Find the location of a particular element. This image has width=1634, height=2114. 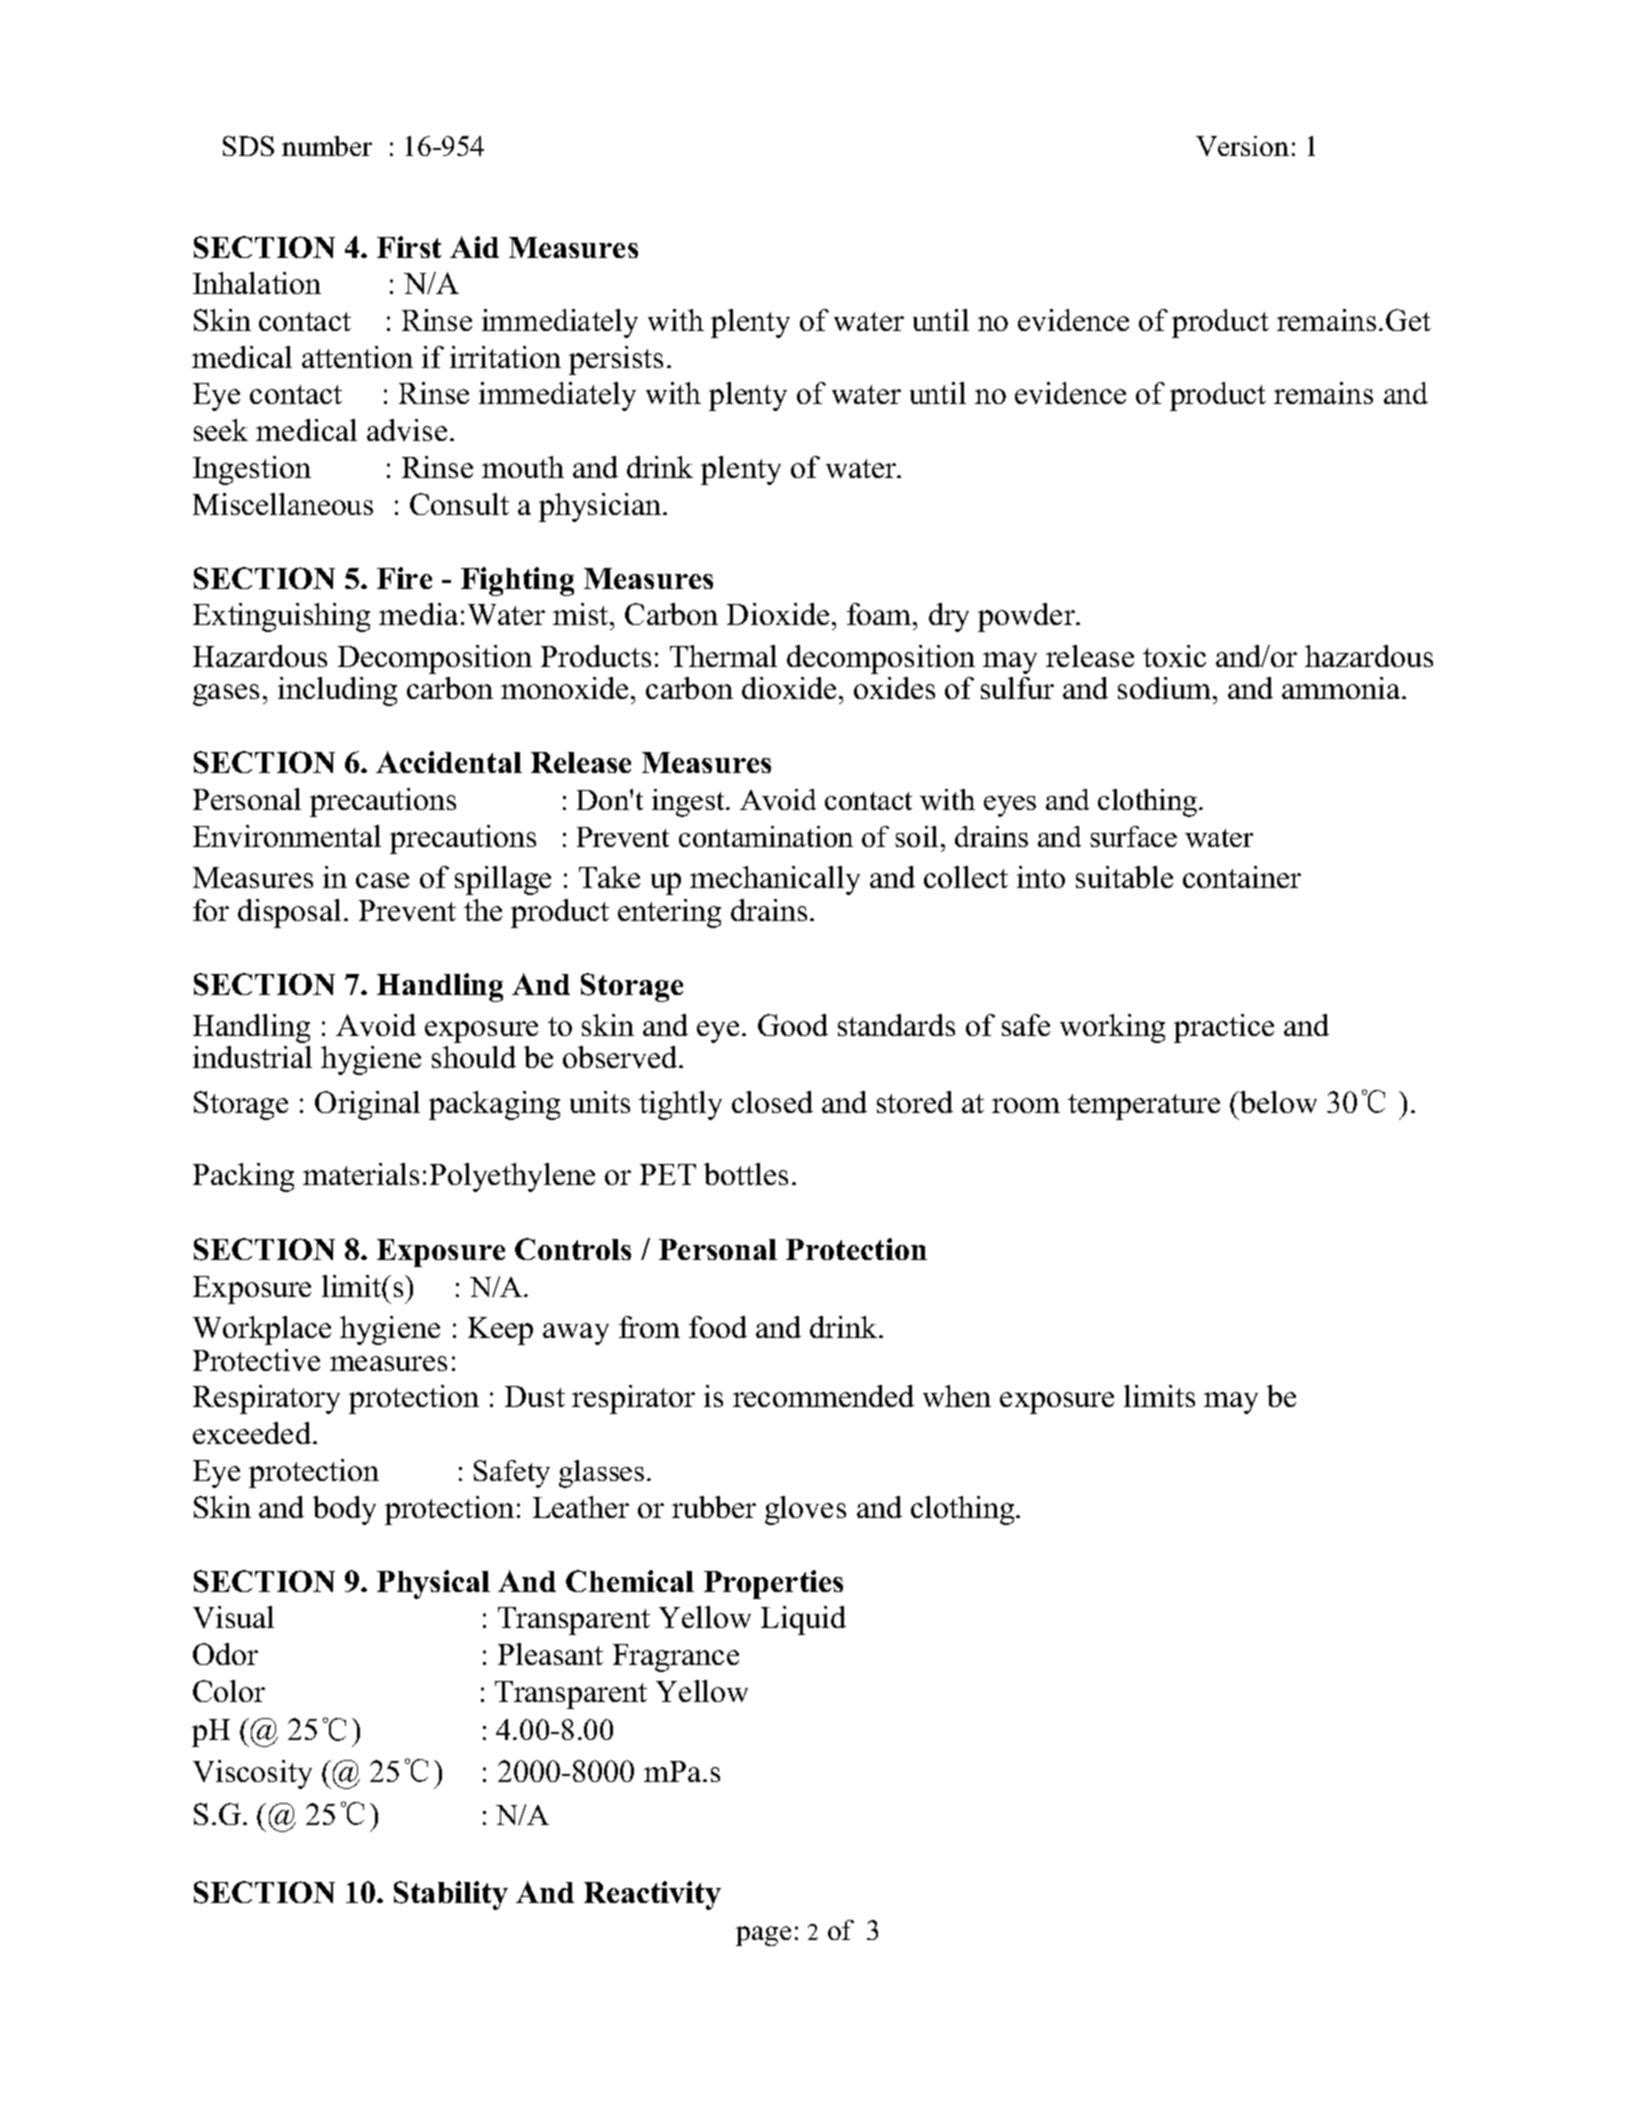

practice is located at coordinates (1224, 1028).
